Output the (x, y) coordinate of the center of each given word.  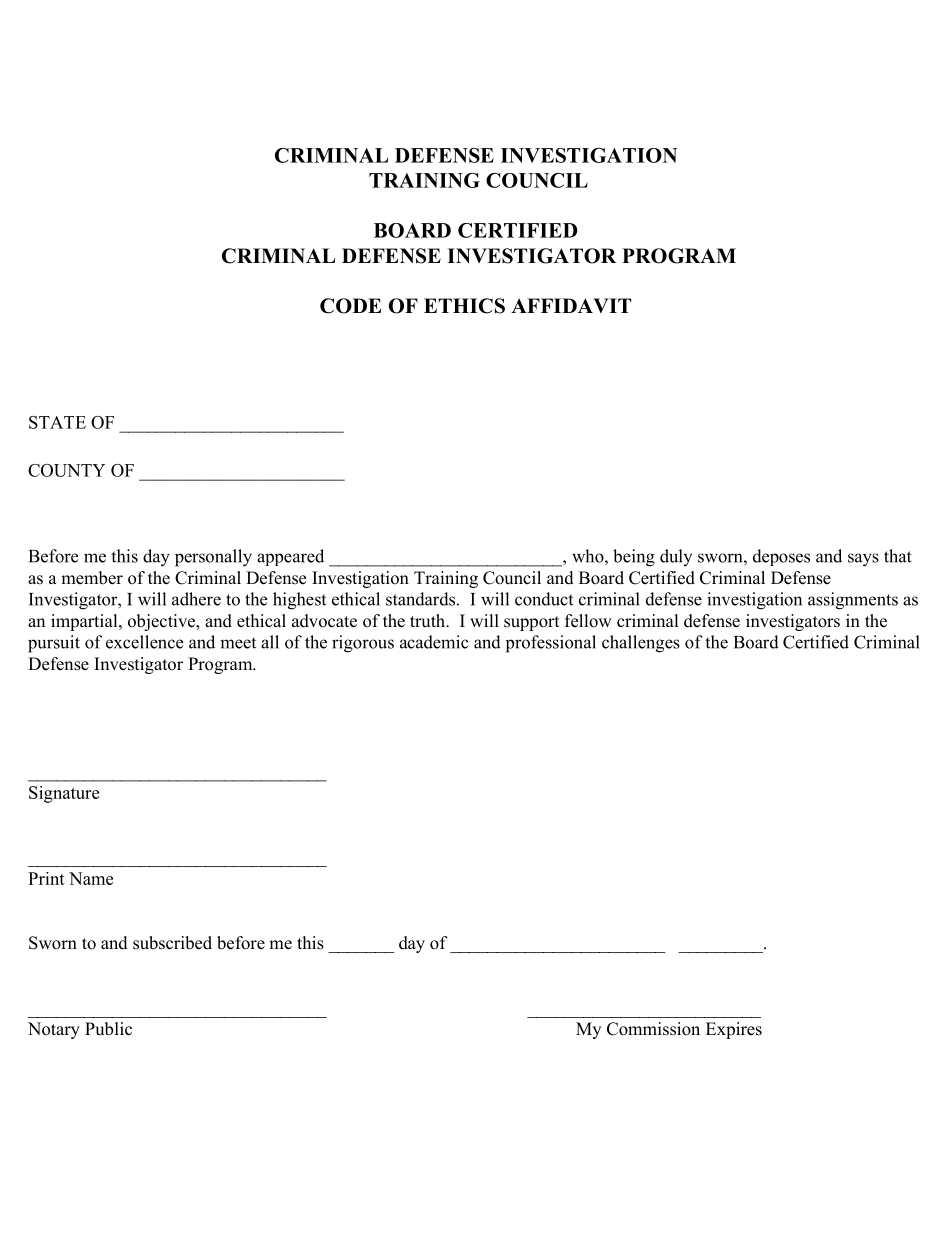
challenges (641, 644)
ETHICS (464, 306)
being (634, 558)
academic (434, 642)
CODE (350, 306)
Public (108, 1029)
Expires (734, 1030)
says (863, 560)
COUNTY (66, 470)
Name (91, 878)
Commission (653, 1029)
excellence (144, 642)
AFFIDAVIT (571, 305)
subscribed (172, 943)
